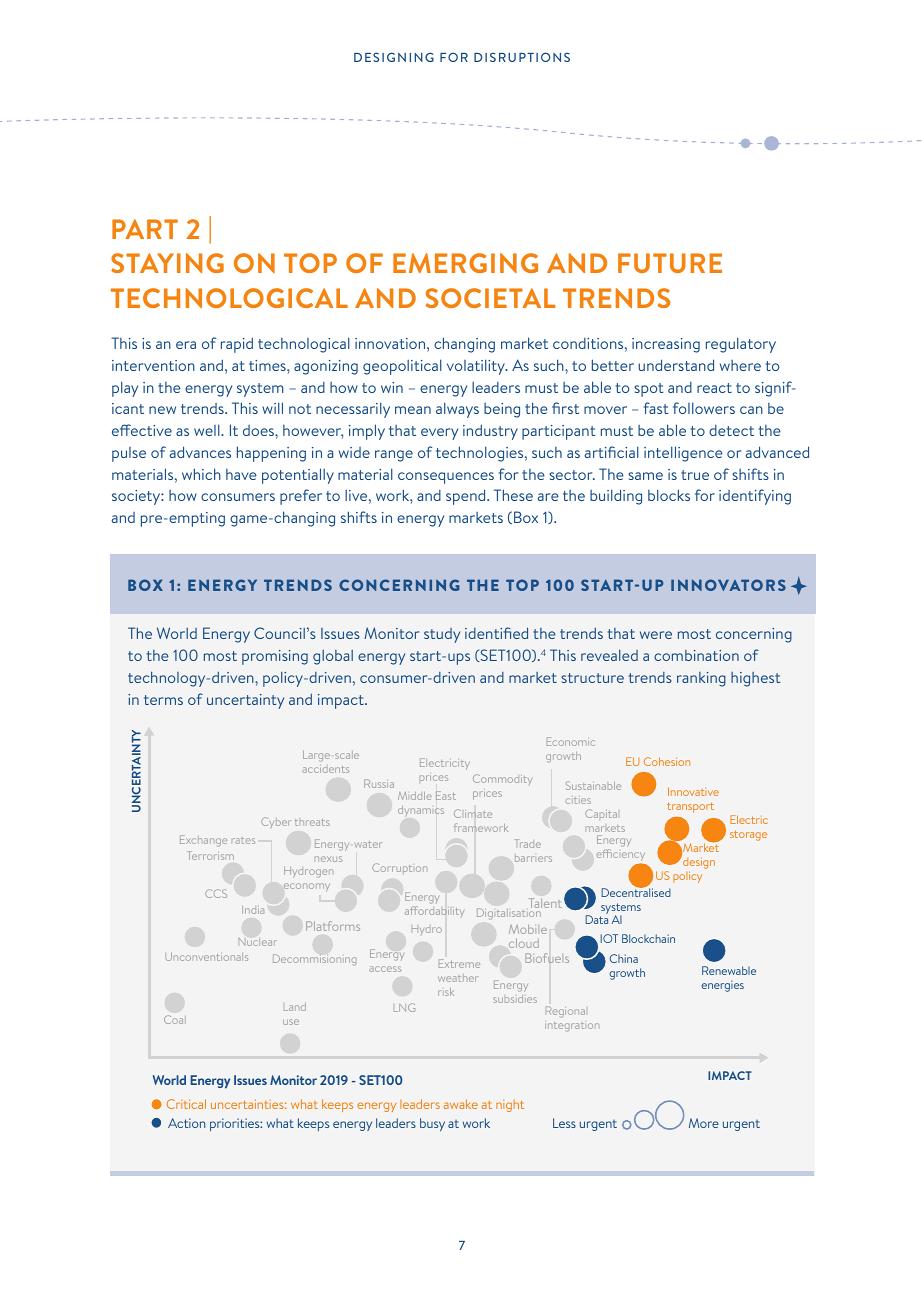 The image size is (924, 1308). Describe the element at coordinates (477, 367) in the page. I see `volatility` at that location.
